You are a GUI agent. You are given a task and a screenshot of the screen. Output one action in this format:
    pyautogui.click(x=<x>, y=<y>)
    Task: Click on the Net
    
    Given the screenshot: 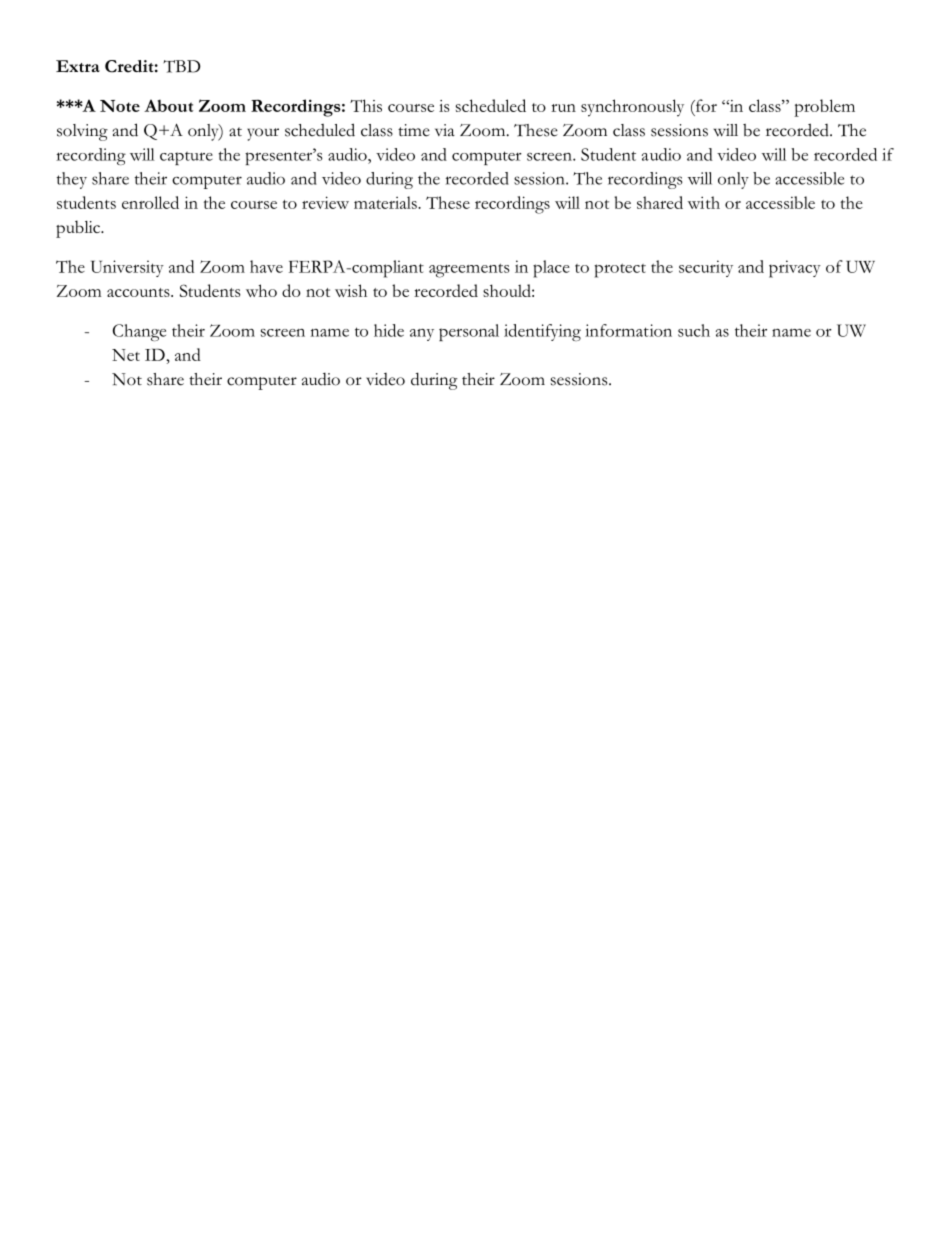 What is the action you would take?
    pyautogui.click(x=126, y=355)
